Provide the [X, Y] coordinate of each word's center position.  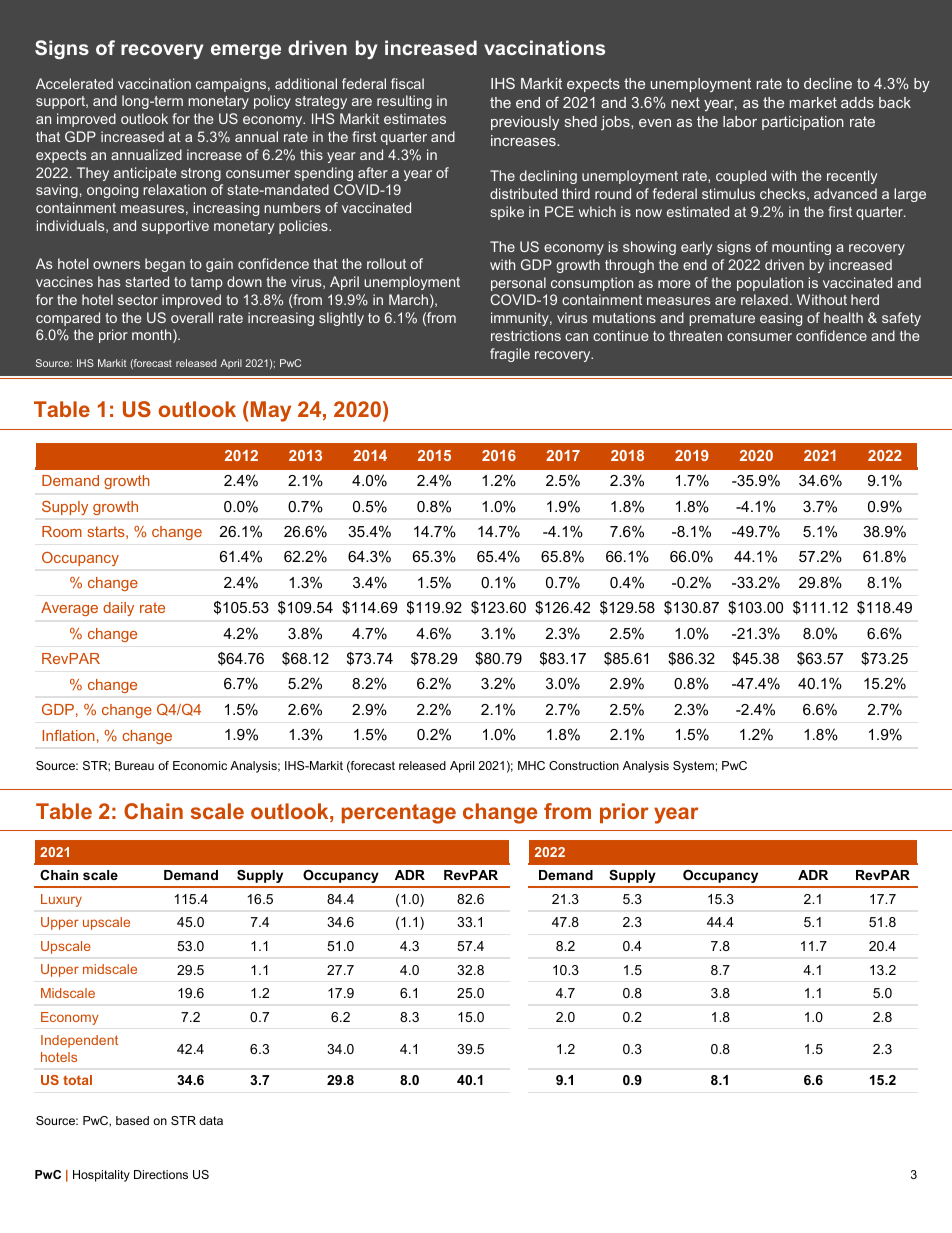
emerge [246, 51]
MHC [531, 765]
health [843, 317]
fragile [510, 355]
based [132, 1120]
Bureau [134, 765]
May [269, 411]
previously [525, 123]
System [693, 767]
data [211, 1120]
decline [828, 83]
